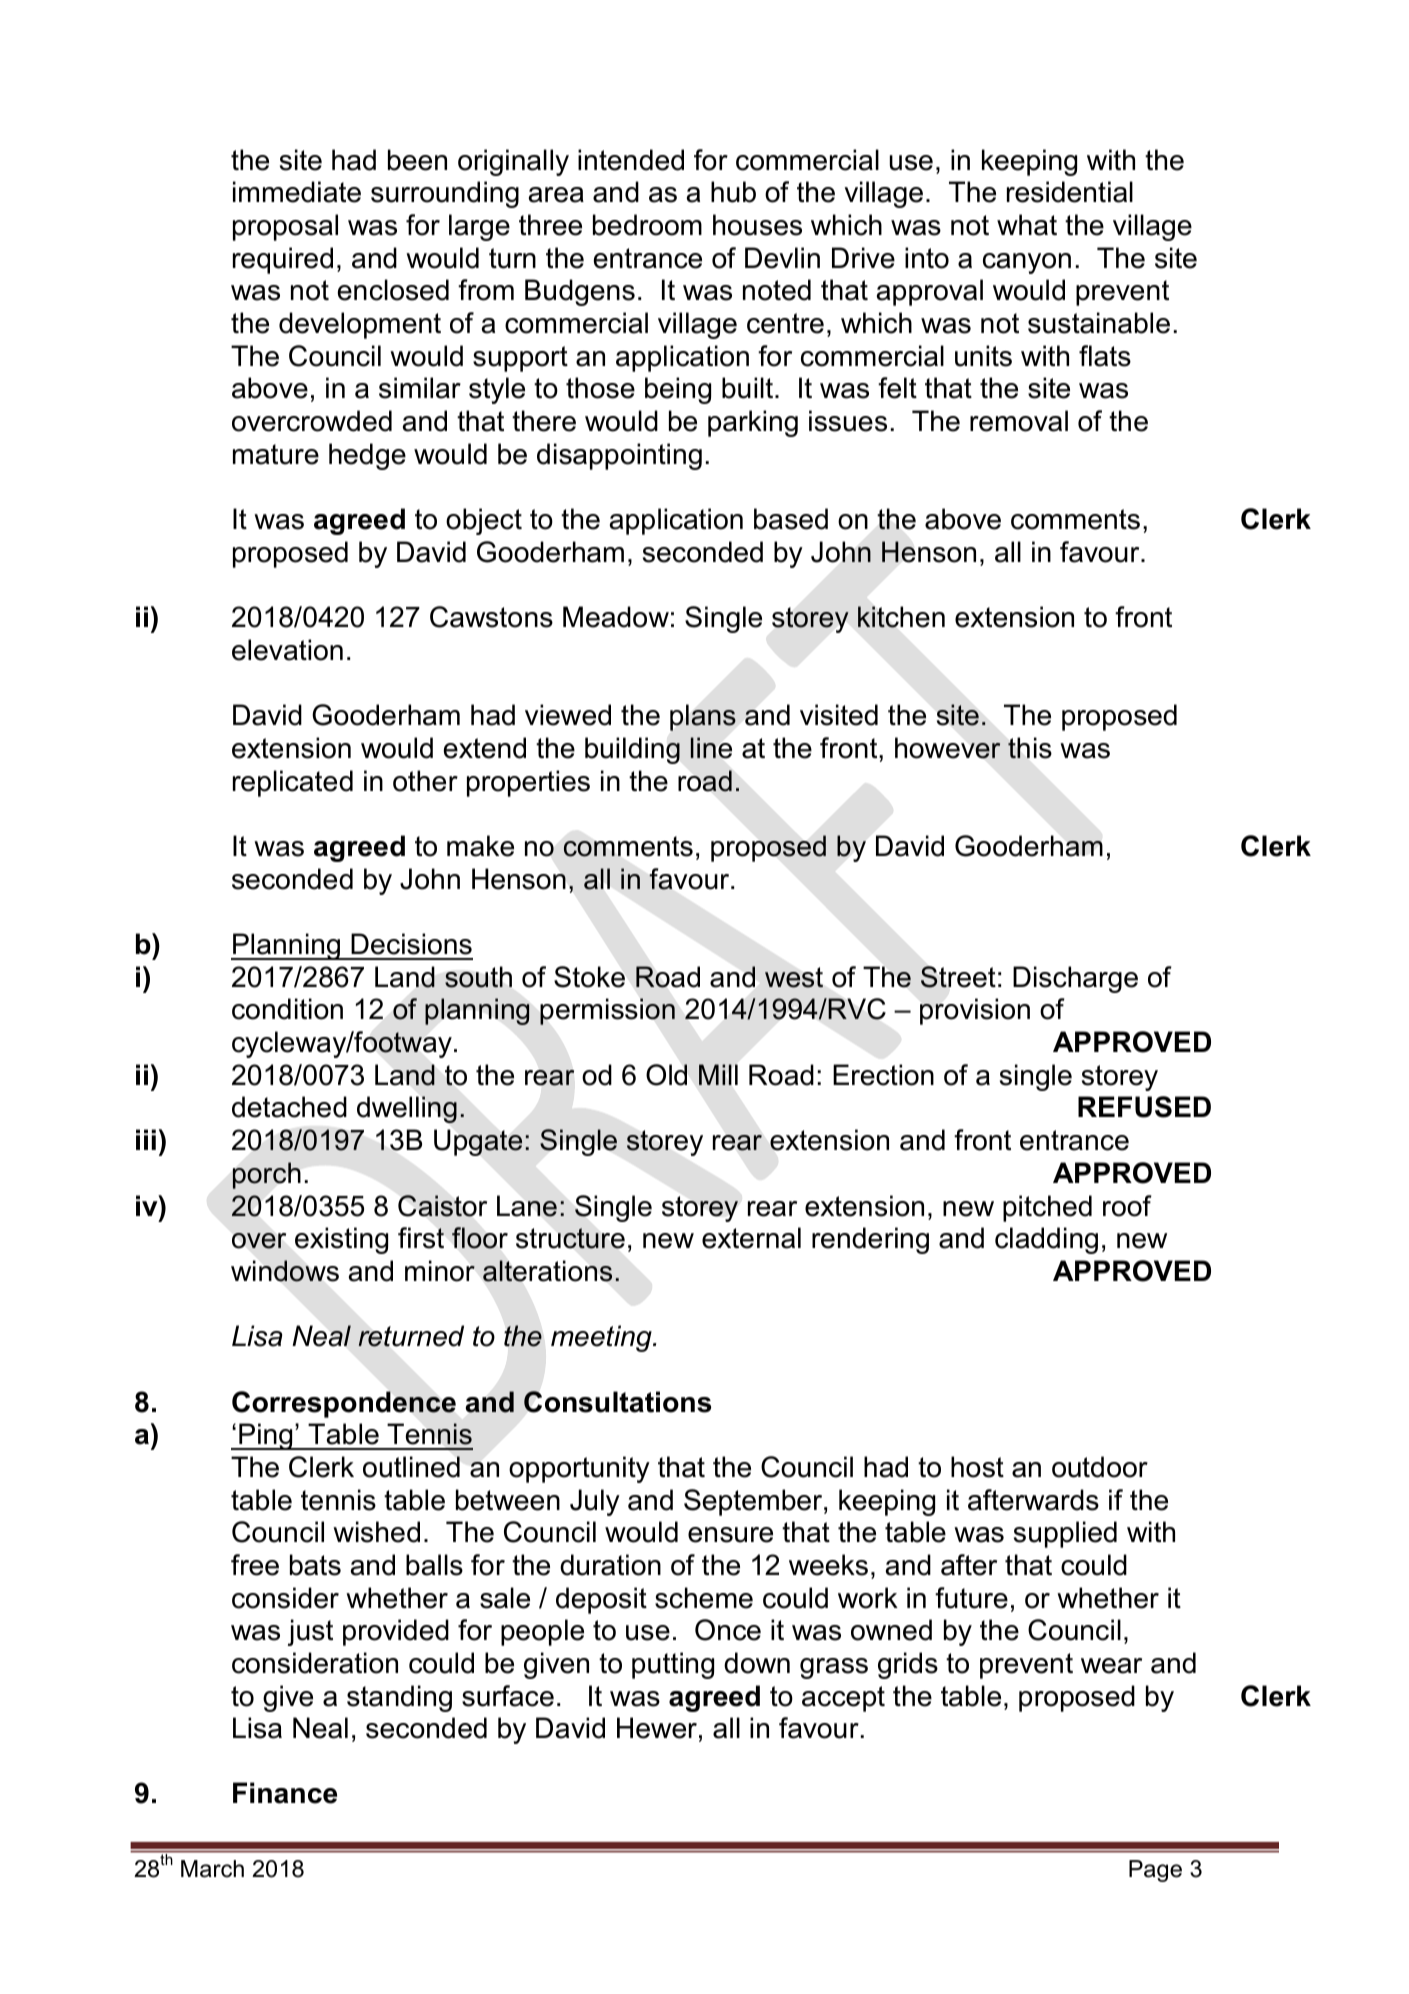  Describe the element at coordinates (285, 1271) in the screenshot. I see `windows` at that location.
